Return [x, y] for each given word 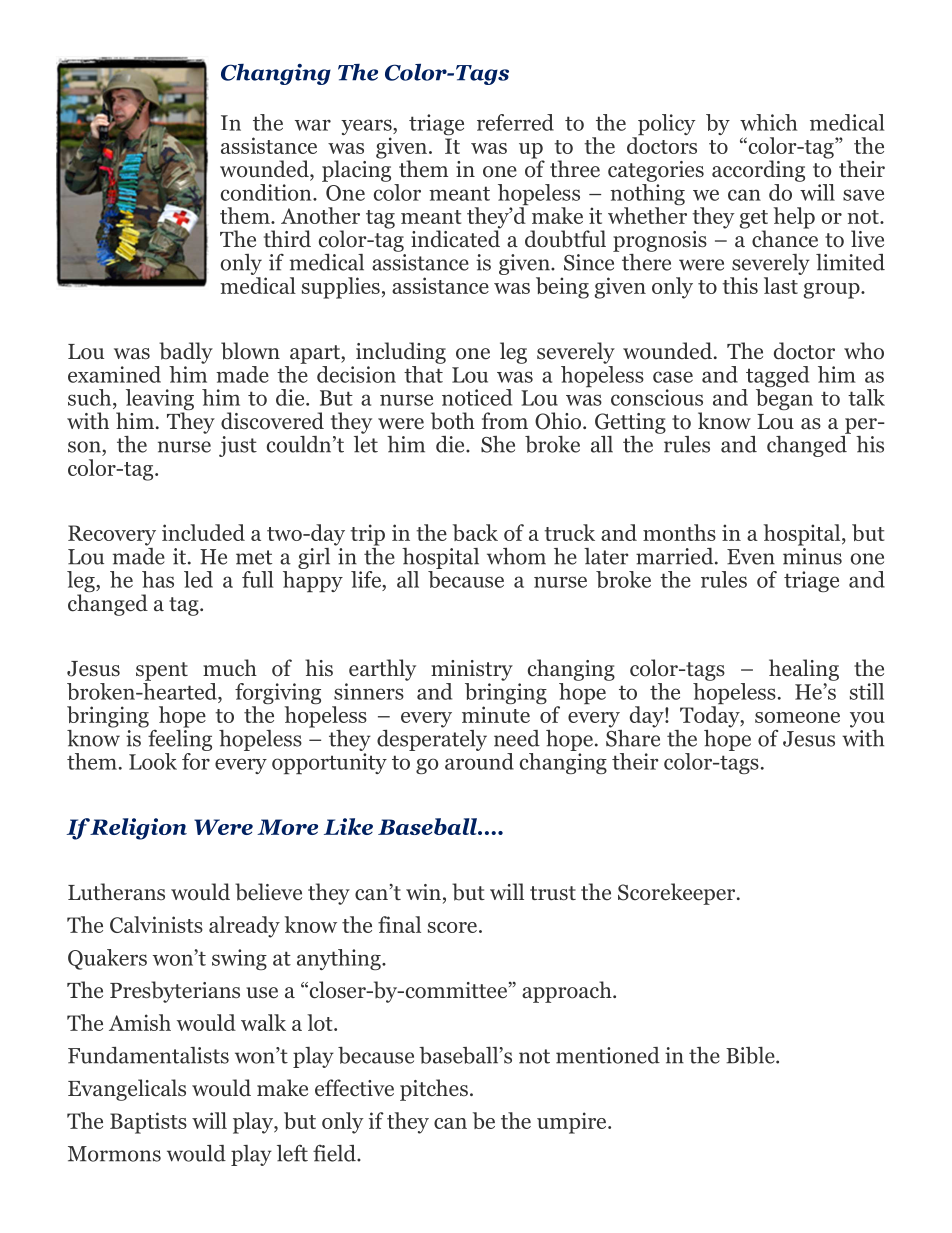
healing [804, 670]
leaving [160, 401]
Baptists [148, 1123]
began [784, 399]
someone [797, 717]
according [758, 171]
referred [515, 122]
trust [553, 893]
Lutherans [116, 892]
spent [162, 671]
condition [267, 192]
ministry [472, 670]
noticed [477, 397]
